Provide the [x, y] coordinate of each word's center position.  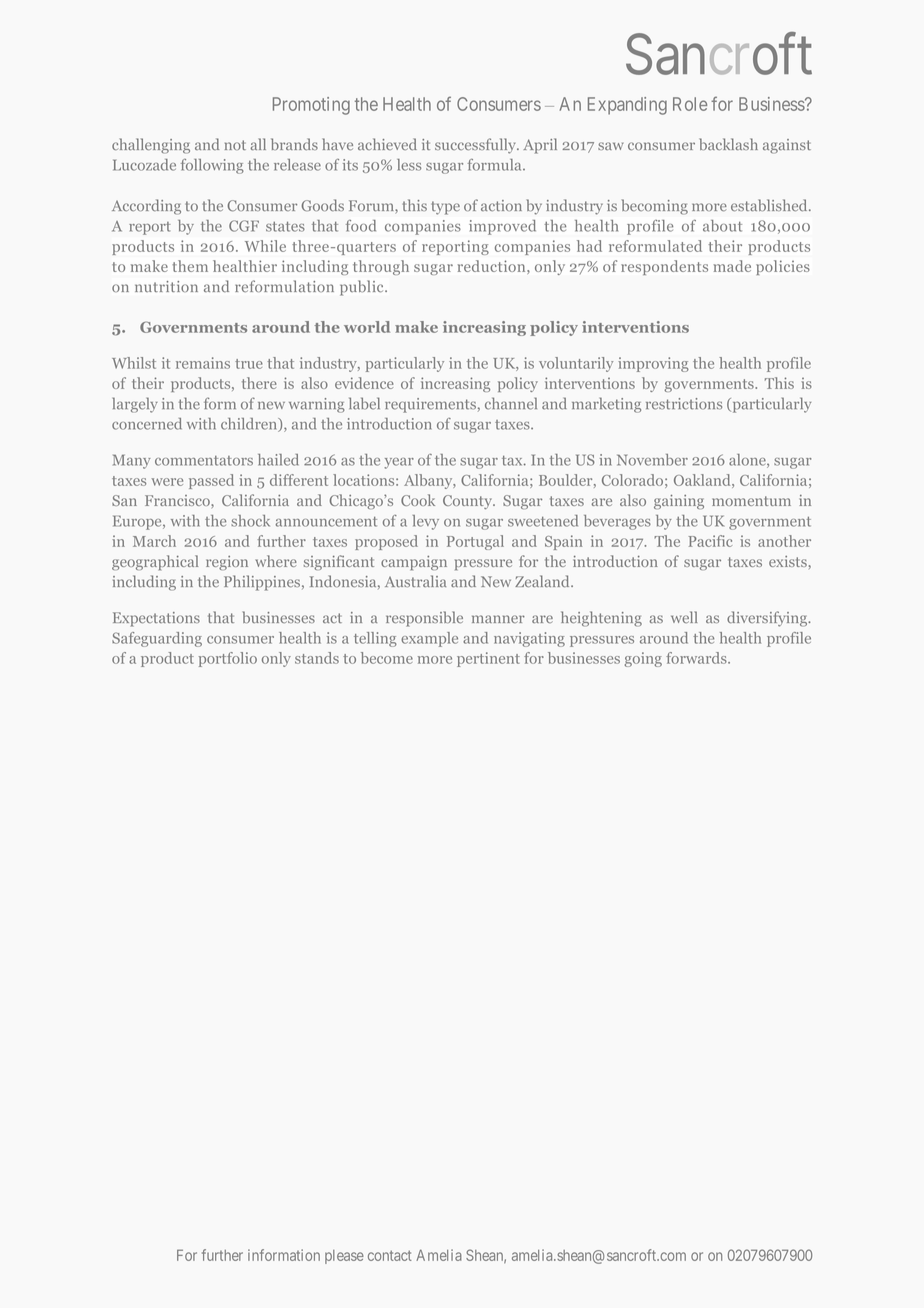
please [344, 1257]
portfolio [228, 659]
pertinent [488, 659]
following [212, 166]
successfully [476, 146]
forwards [697, 658]
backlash [728, 144]
